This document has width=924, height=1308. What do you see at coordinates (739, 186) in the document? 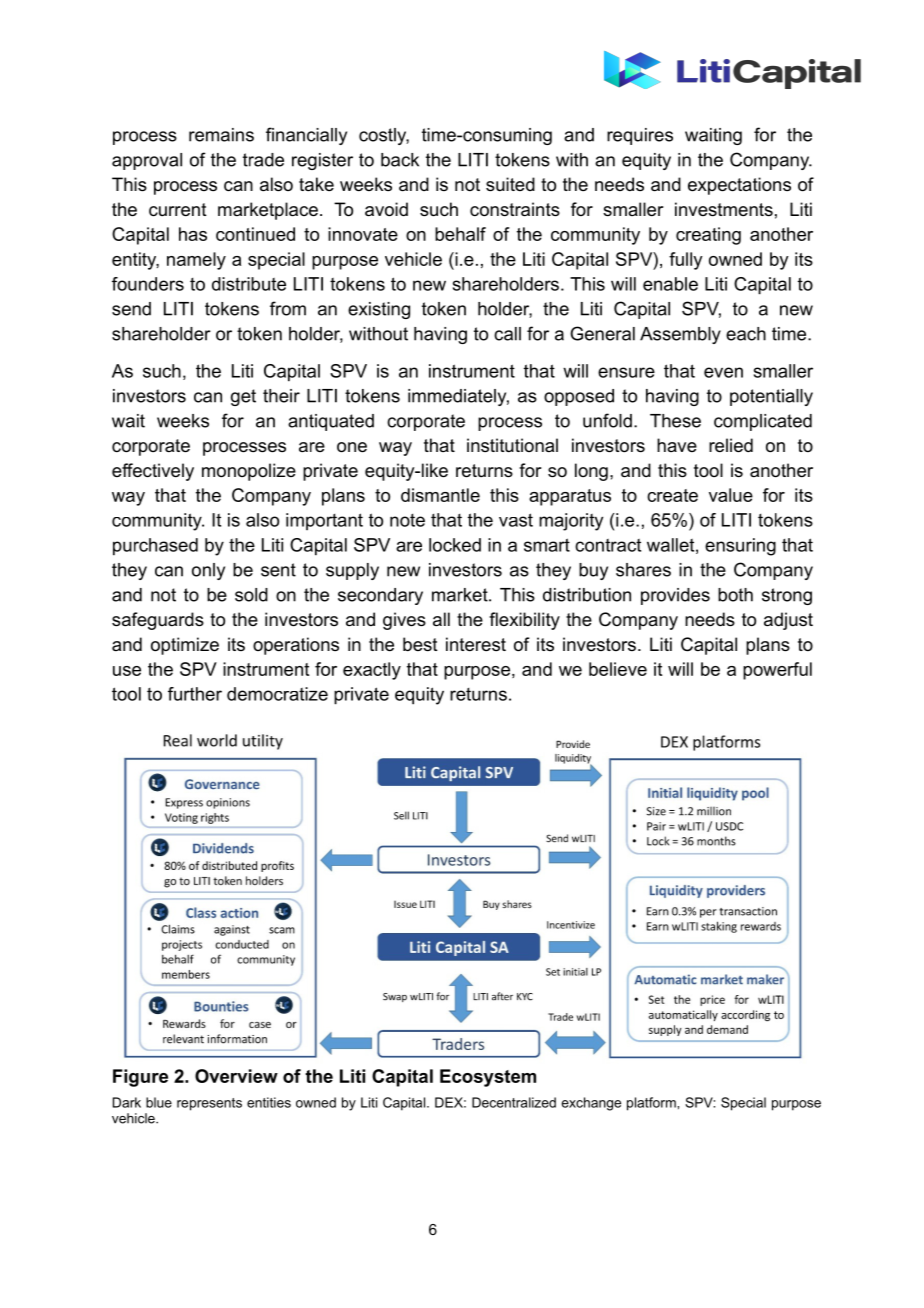
I see `expectations` at bounding box center [739, 186].
